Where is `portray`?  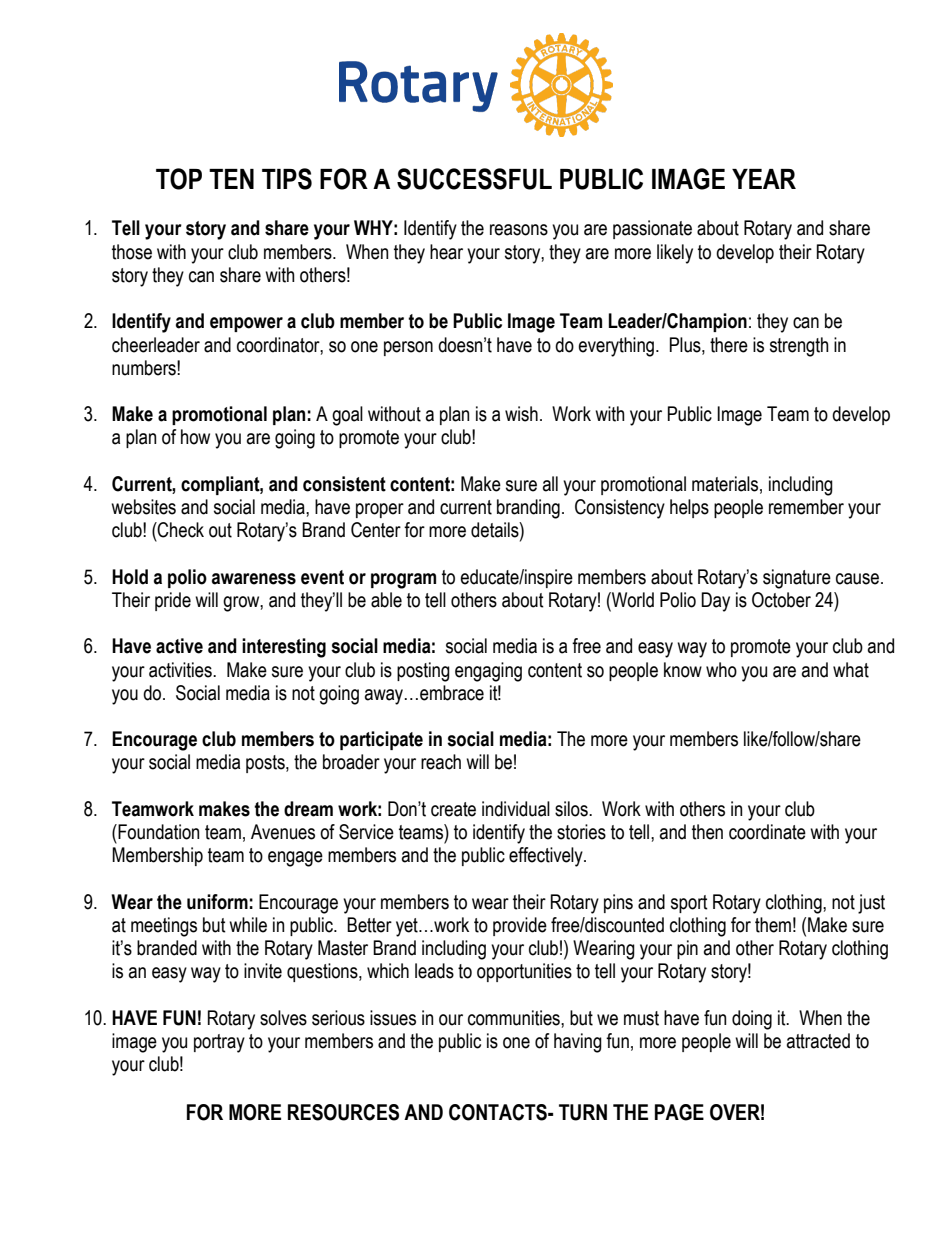 portray is located at coordinates (219, 1043).
